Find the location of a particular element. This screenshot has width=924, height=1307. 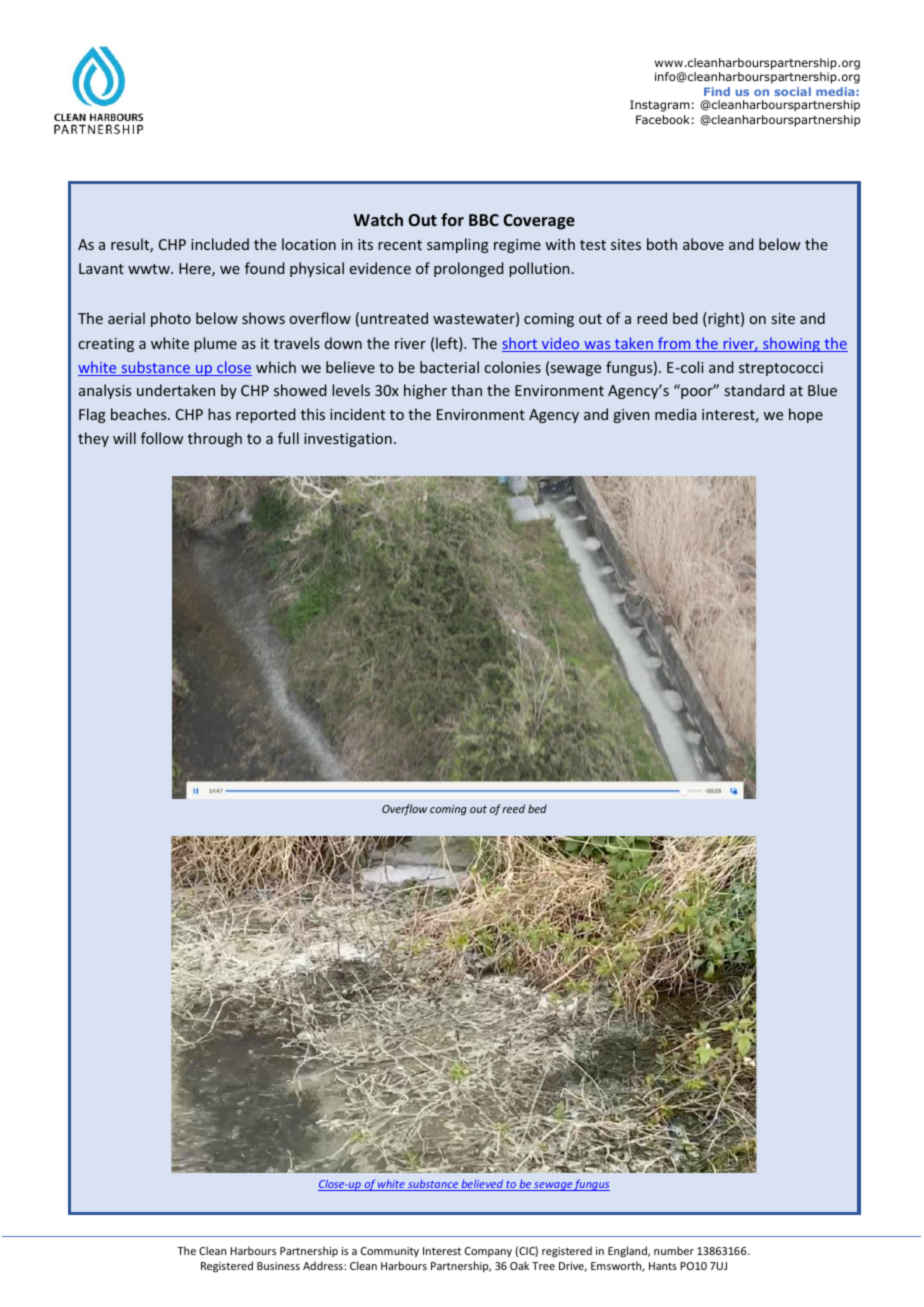

Find is located at coordinates (717, 91).
